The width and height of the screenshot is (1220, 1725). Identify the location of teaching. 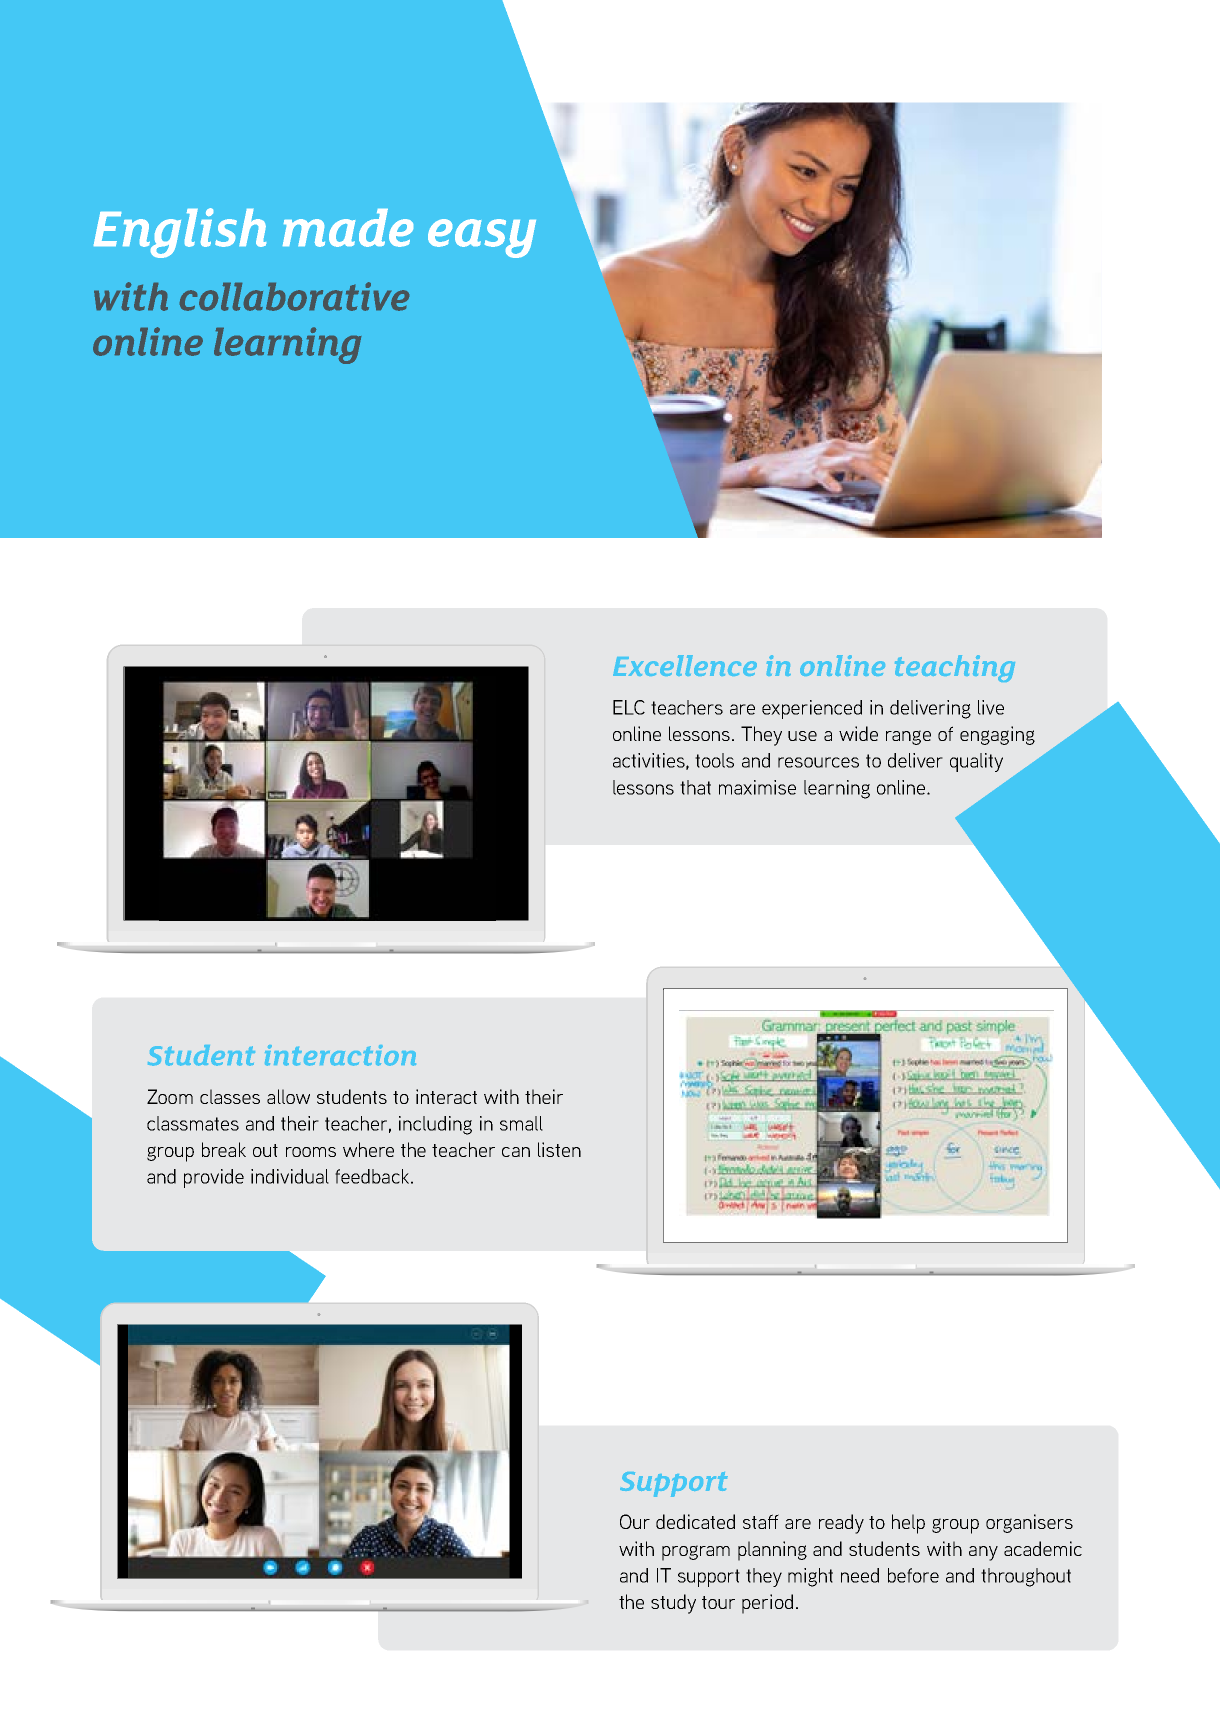
(955, 668).
